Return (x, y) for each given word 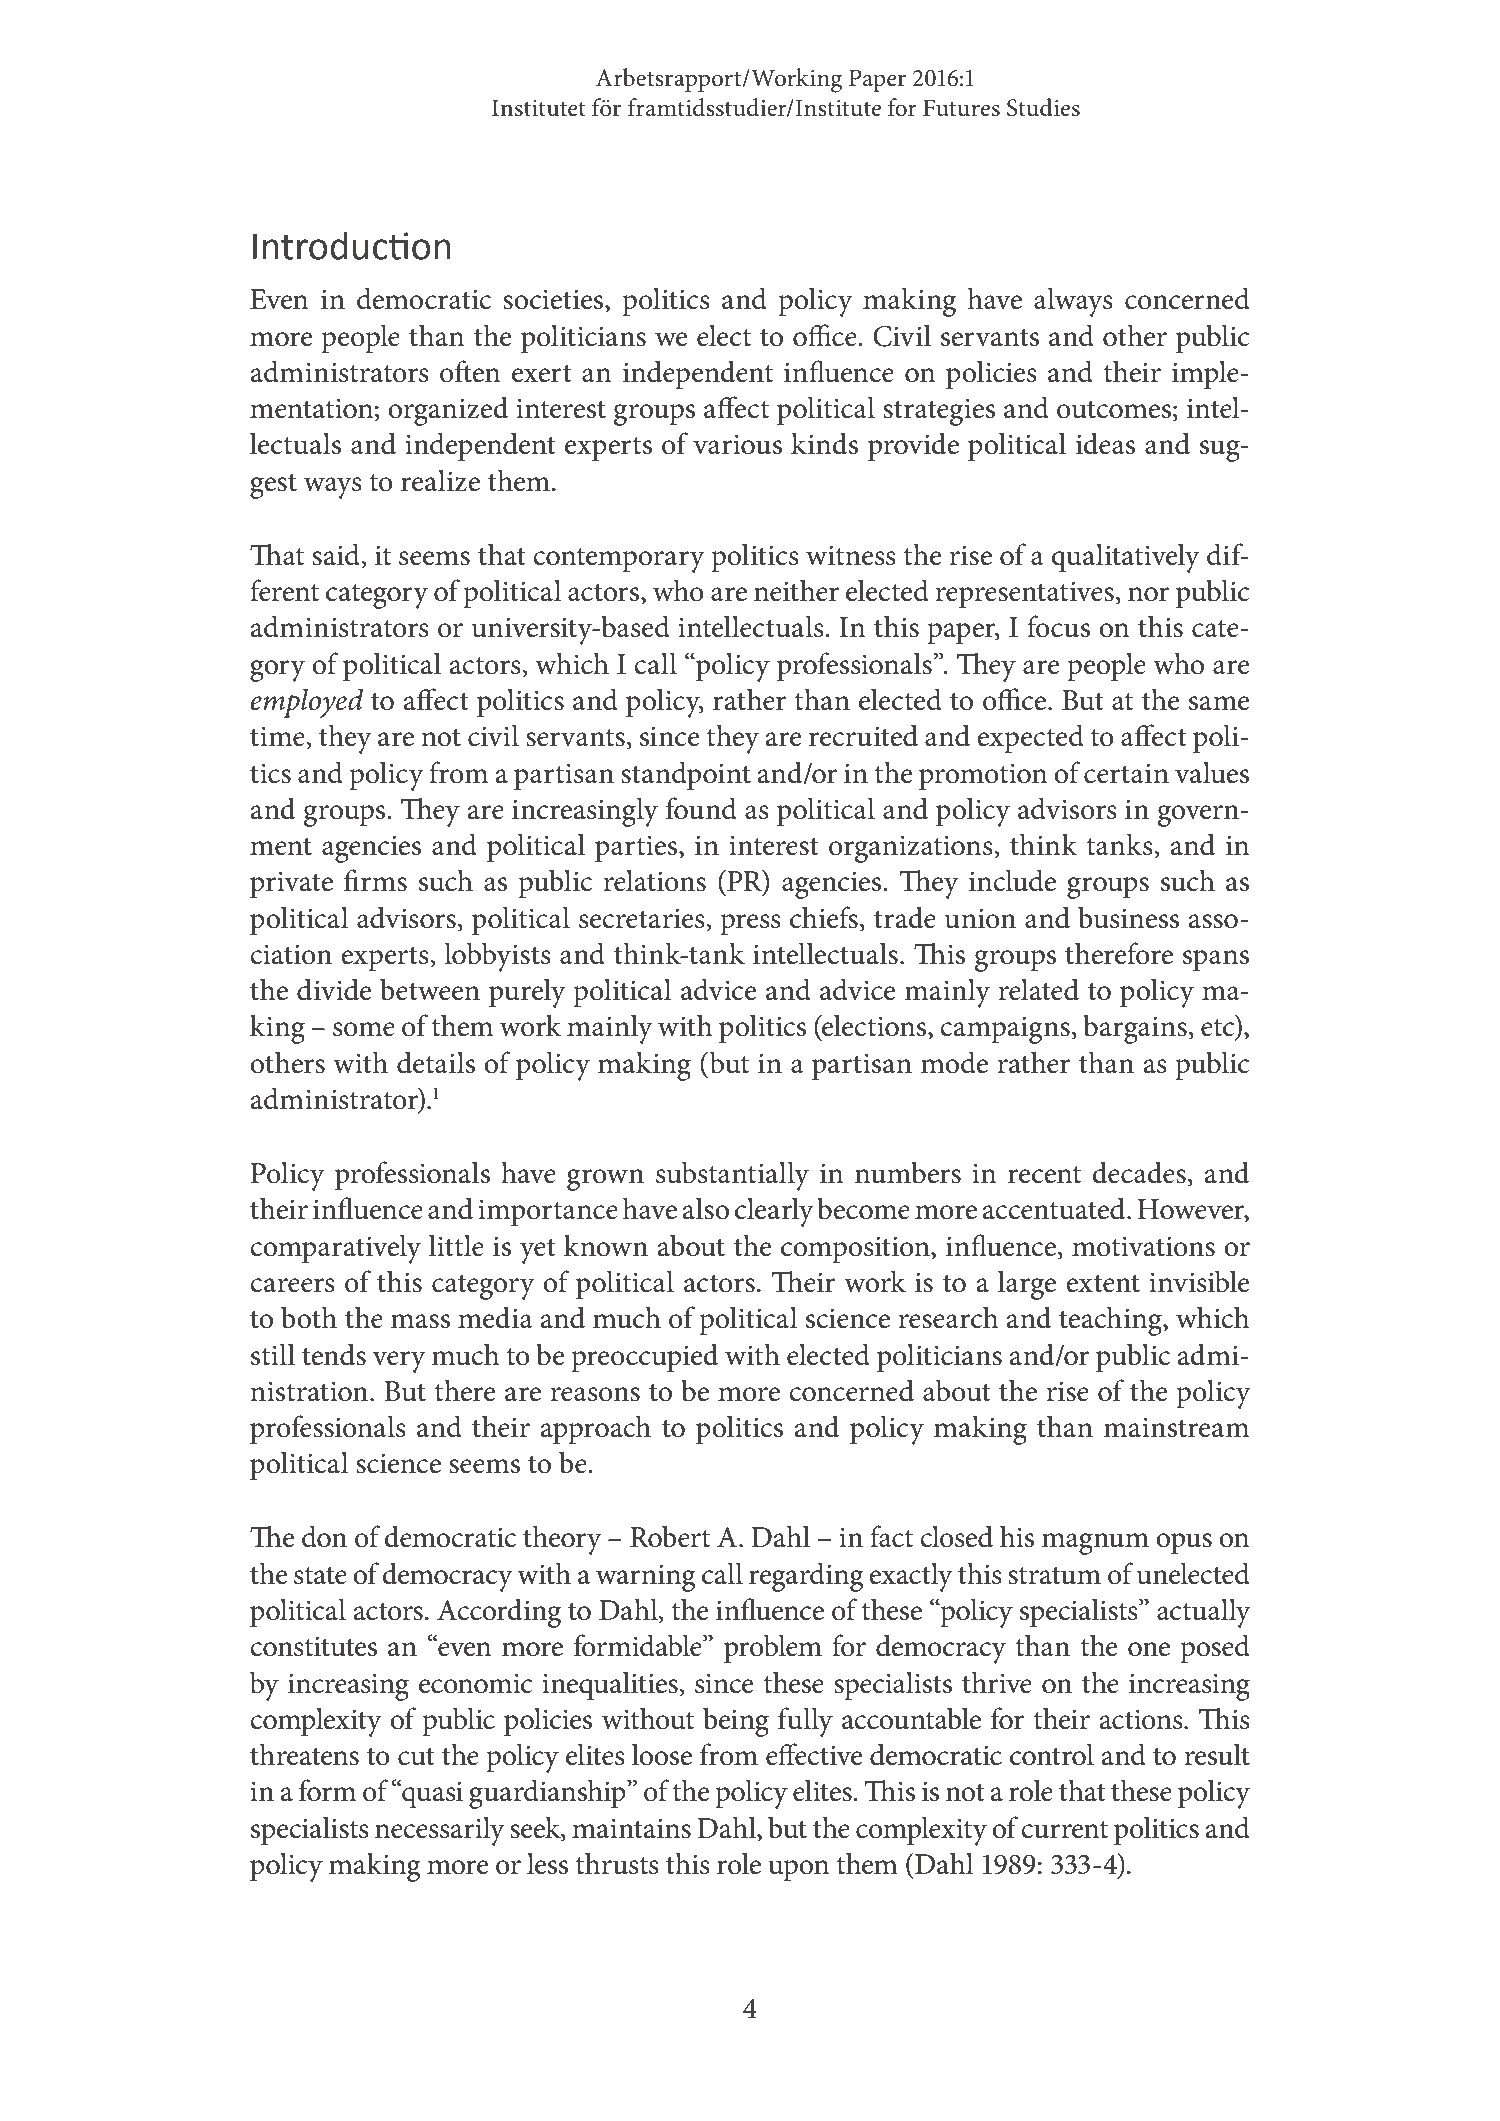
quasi (431, 1794)
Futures (961, 108)
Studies (1043, 107)
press (750, 925)
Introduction (352, 246)
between (430, 989)
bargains (1135, 1029)
